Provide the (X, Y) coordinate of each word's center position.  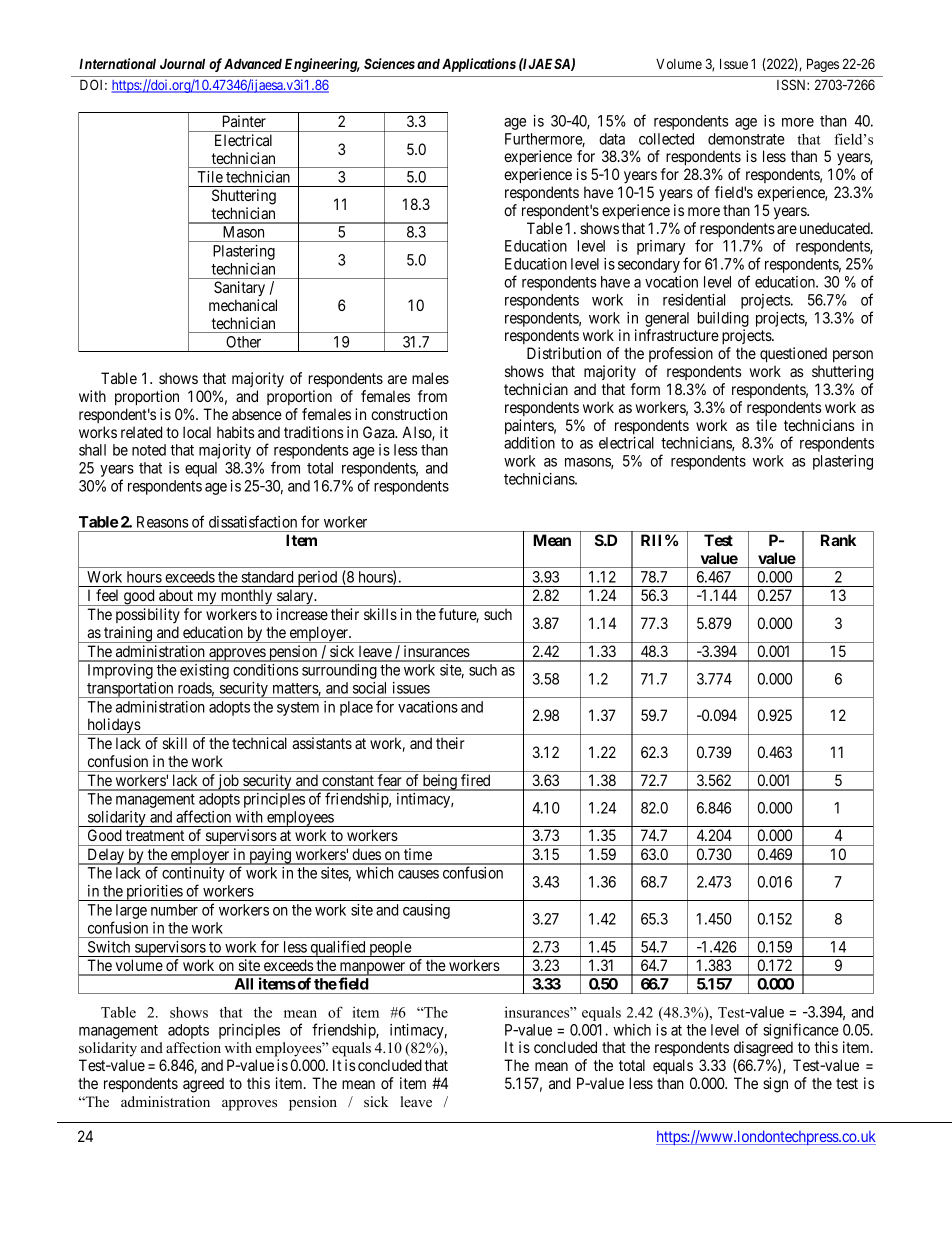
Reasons (162, 522)
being (440, 782)
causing (426, 911)
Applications (479, 65)
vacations (428, 707)
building (723, 319)
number (174, 910)
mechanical (243, 305)
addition (529, 443)
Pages (823, 65)
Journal (182, 63)
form (645, 389)
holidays (113, 726)
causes (418, 874)
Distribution (564, 353)
